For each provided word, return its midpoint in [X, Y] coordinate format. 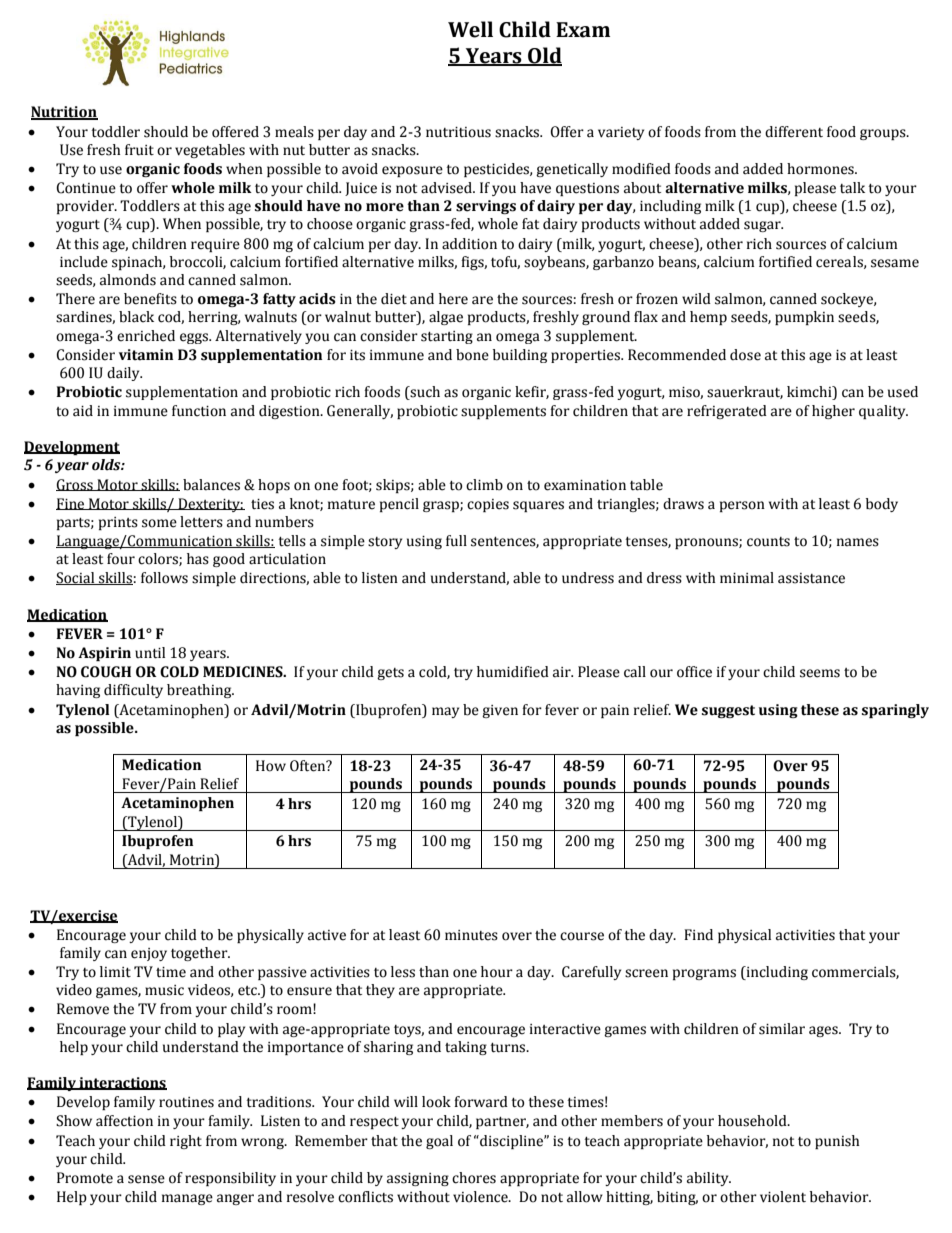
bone [472, 355]
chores [474, 1178]
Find [698, 935]
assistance [811, 578]
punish [837, 1142]
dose [745, 355]
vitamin [146, 355]
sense [146, 1179]
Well [470, 29]
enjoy [149, 954]
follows [164, 578]
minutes [471, 935]
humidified [513, 672]
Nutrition [64, 113]
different [794, 132]
